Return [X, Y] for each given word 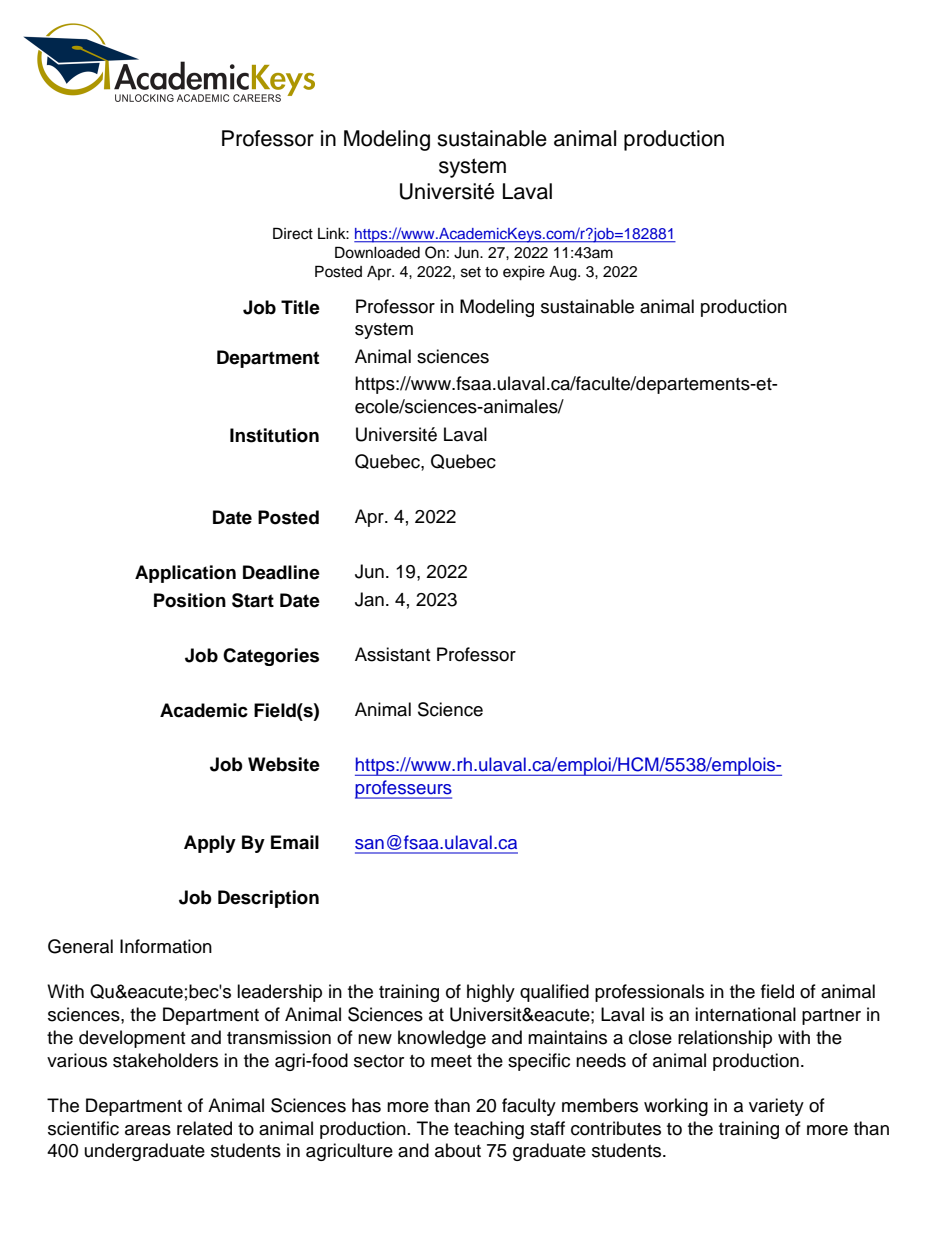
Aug [564, 273]
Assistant [392, 654]
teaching [489, 1130]
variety [776, 1107]
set [471, 272]
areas [148, 1130]
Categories [271, 657]
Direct [293, 233]
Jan [369, 599]
